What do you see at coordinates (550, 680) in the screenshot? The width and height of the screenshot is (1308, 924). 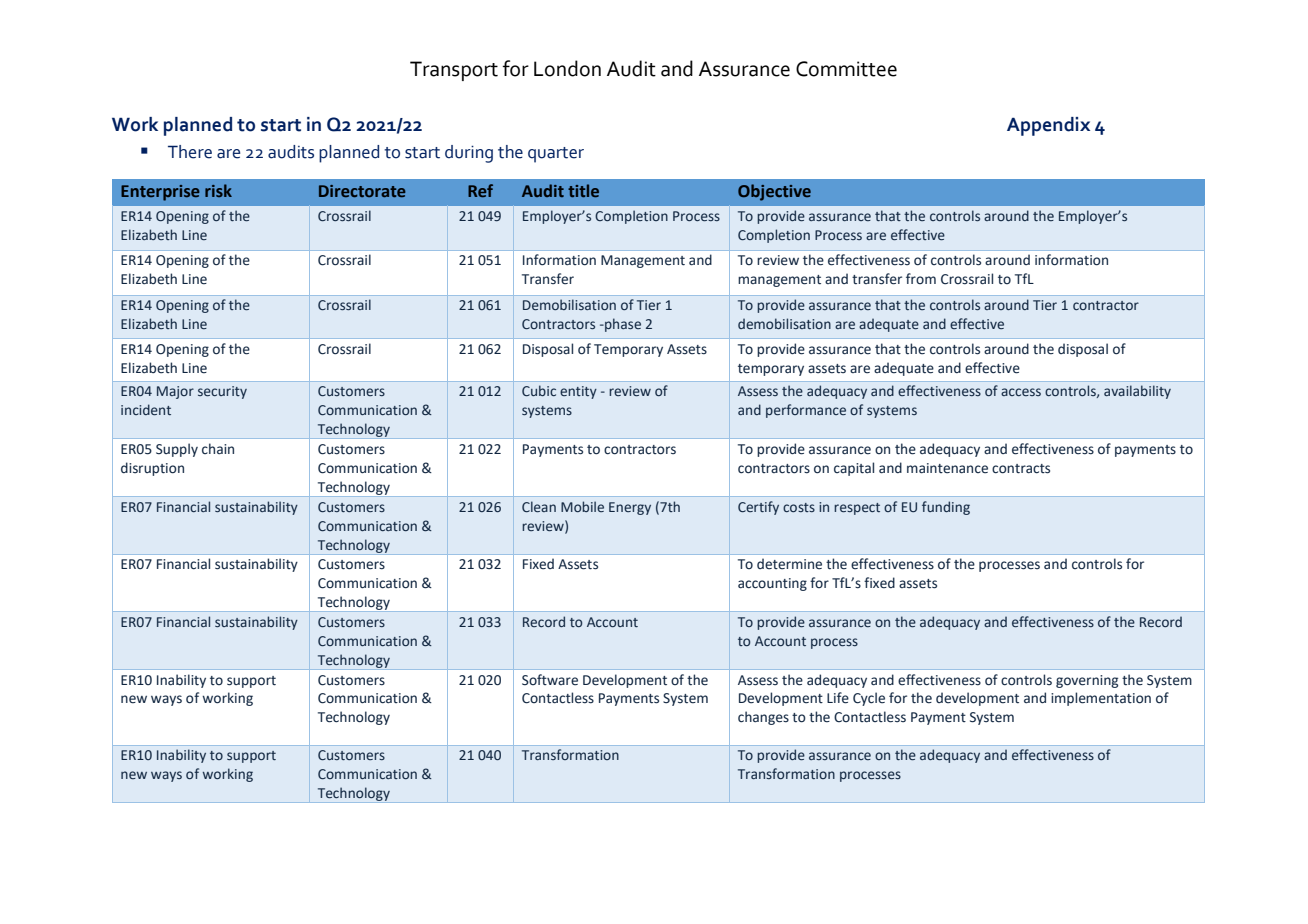 I see `Software` at bounding box center [550, 680].
